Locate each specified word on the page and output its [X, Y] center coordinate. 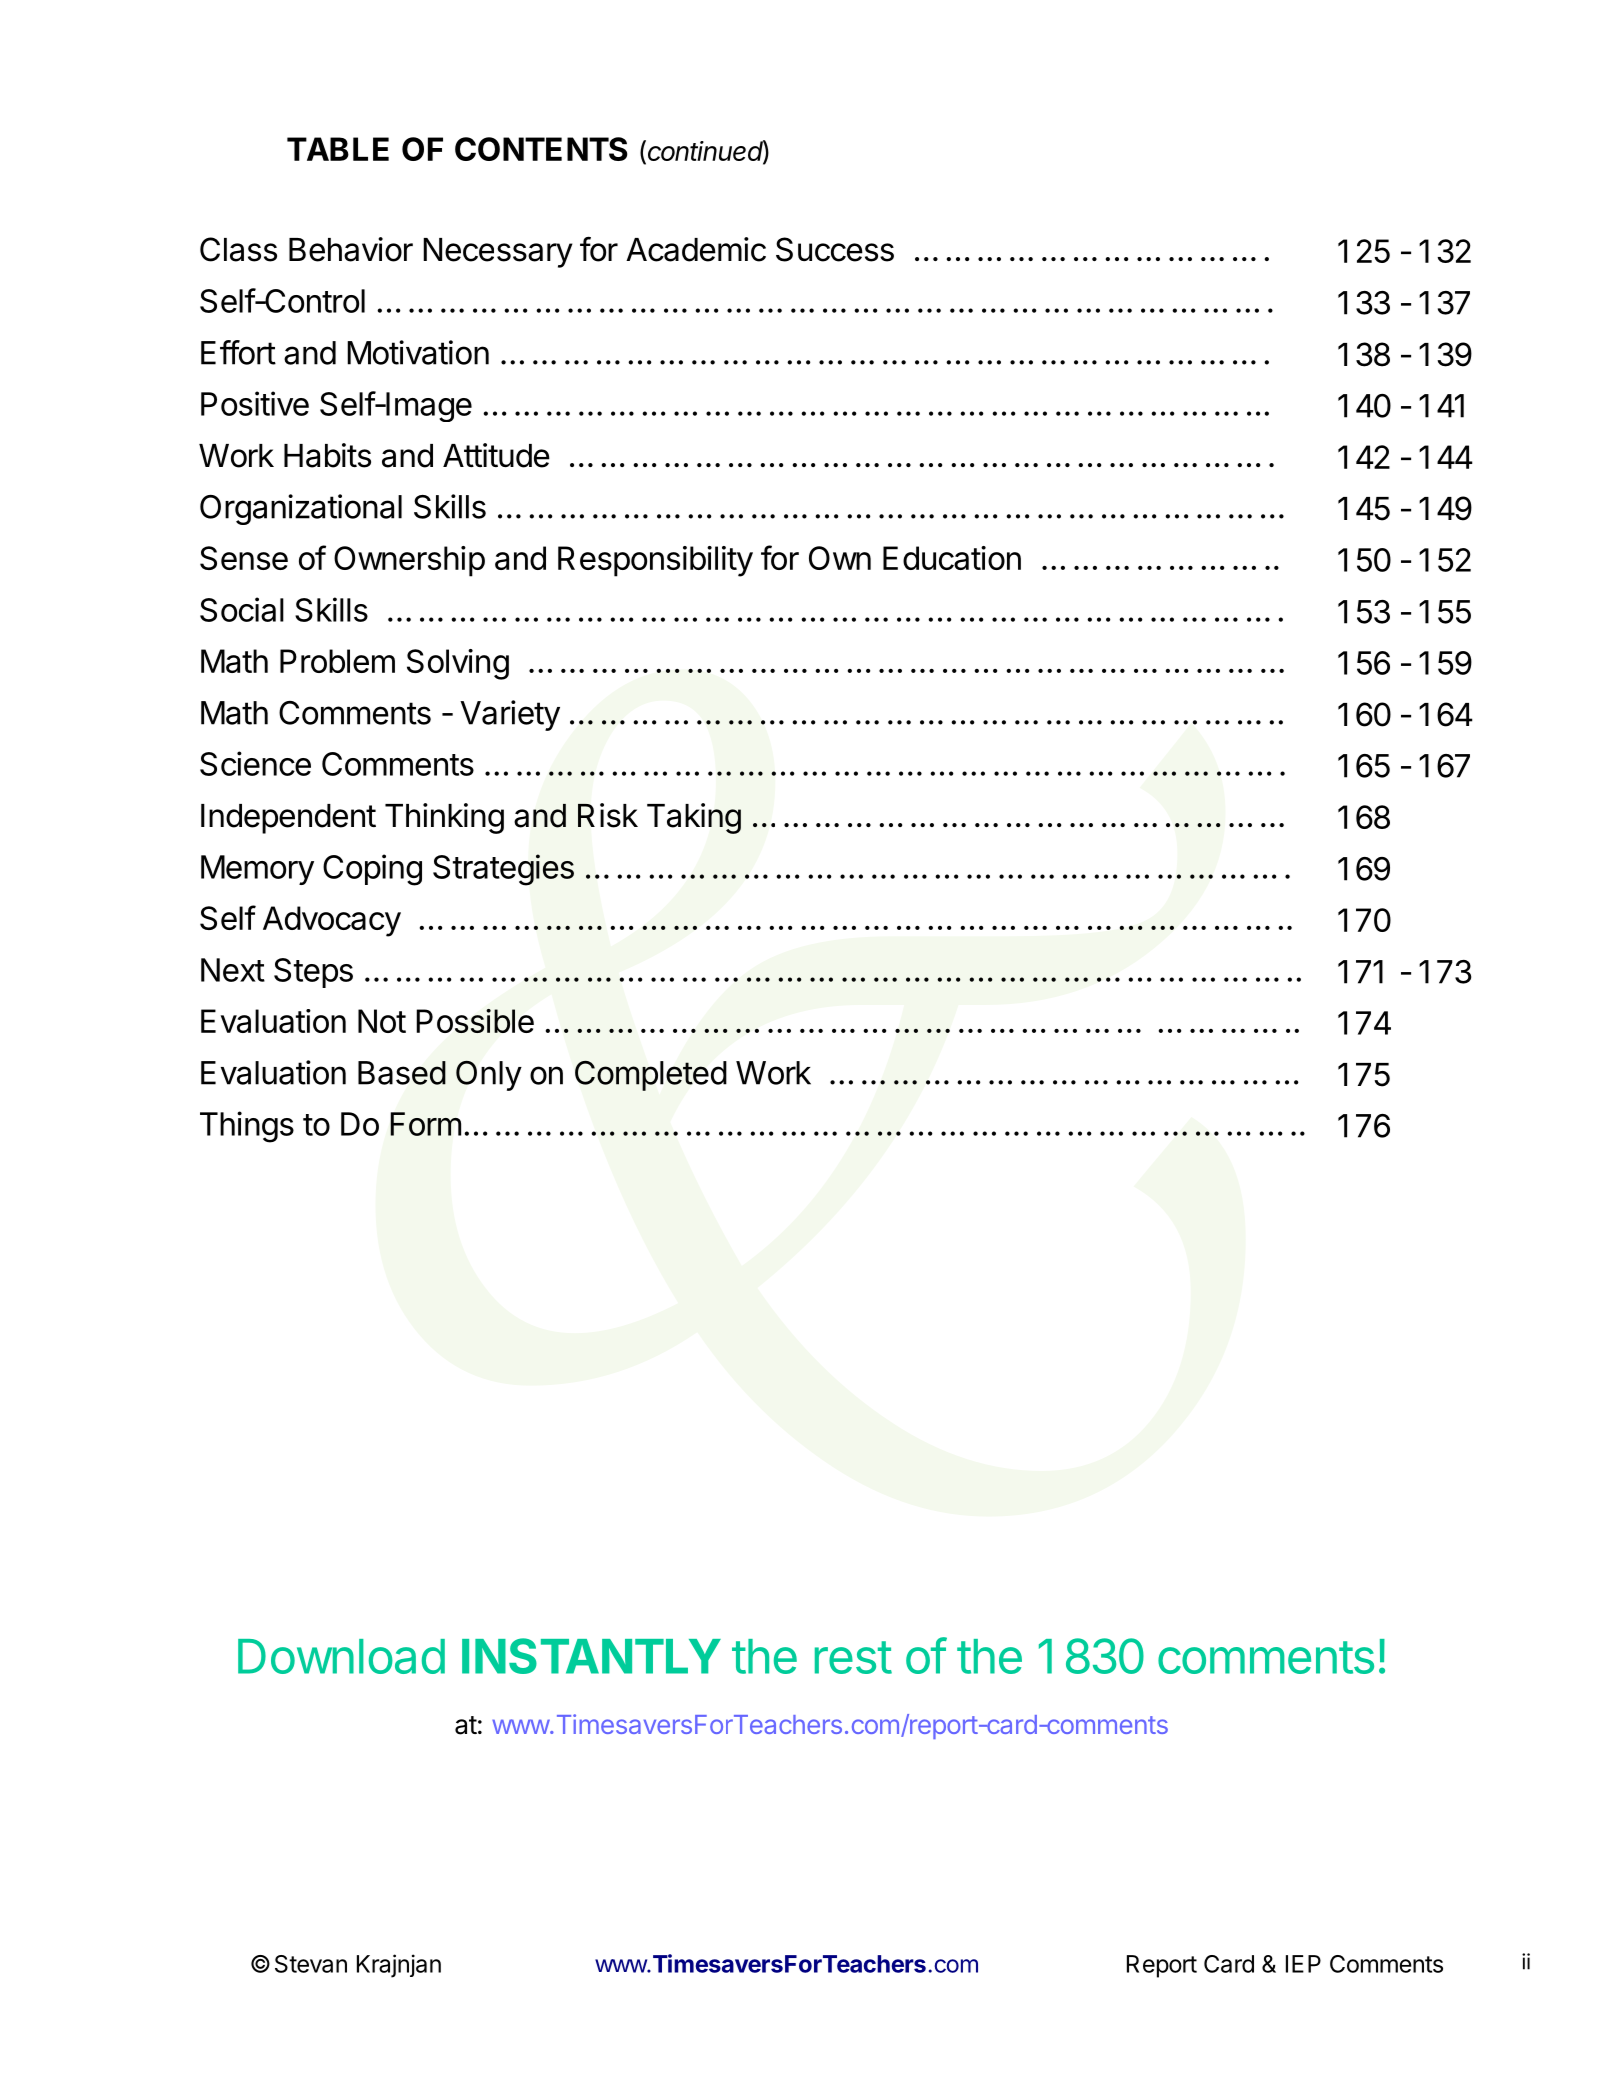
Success [835, 249]
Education [952, 558]
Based [402, 1073]
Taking [694, 818]
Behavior [351, 249]
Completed [651, 1076]
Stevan [311, 1964]
